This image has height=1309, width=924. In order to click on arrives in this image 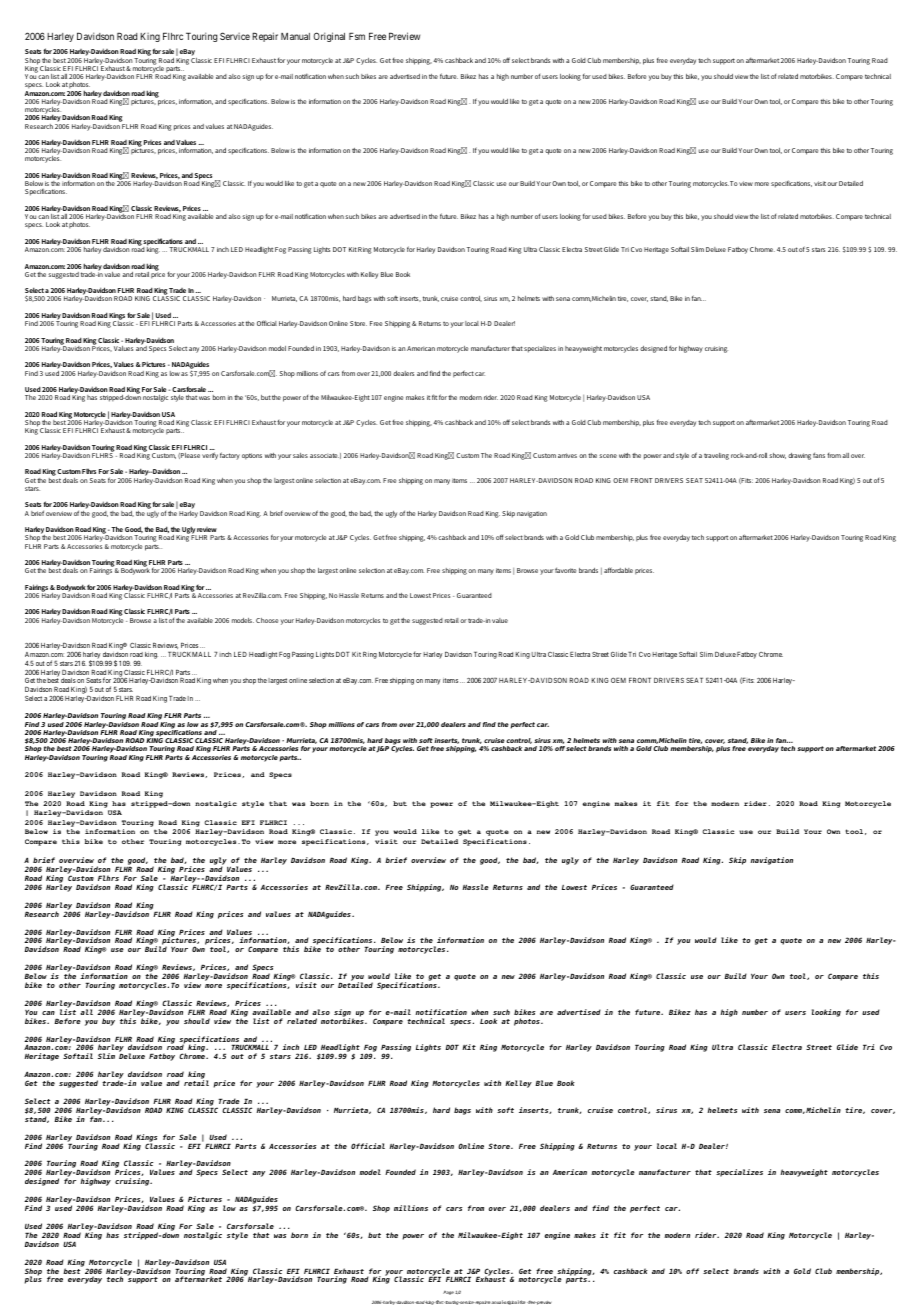, I will do `click(567, 455)`.
